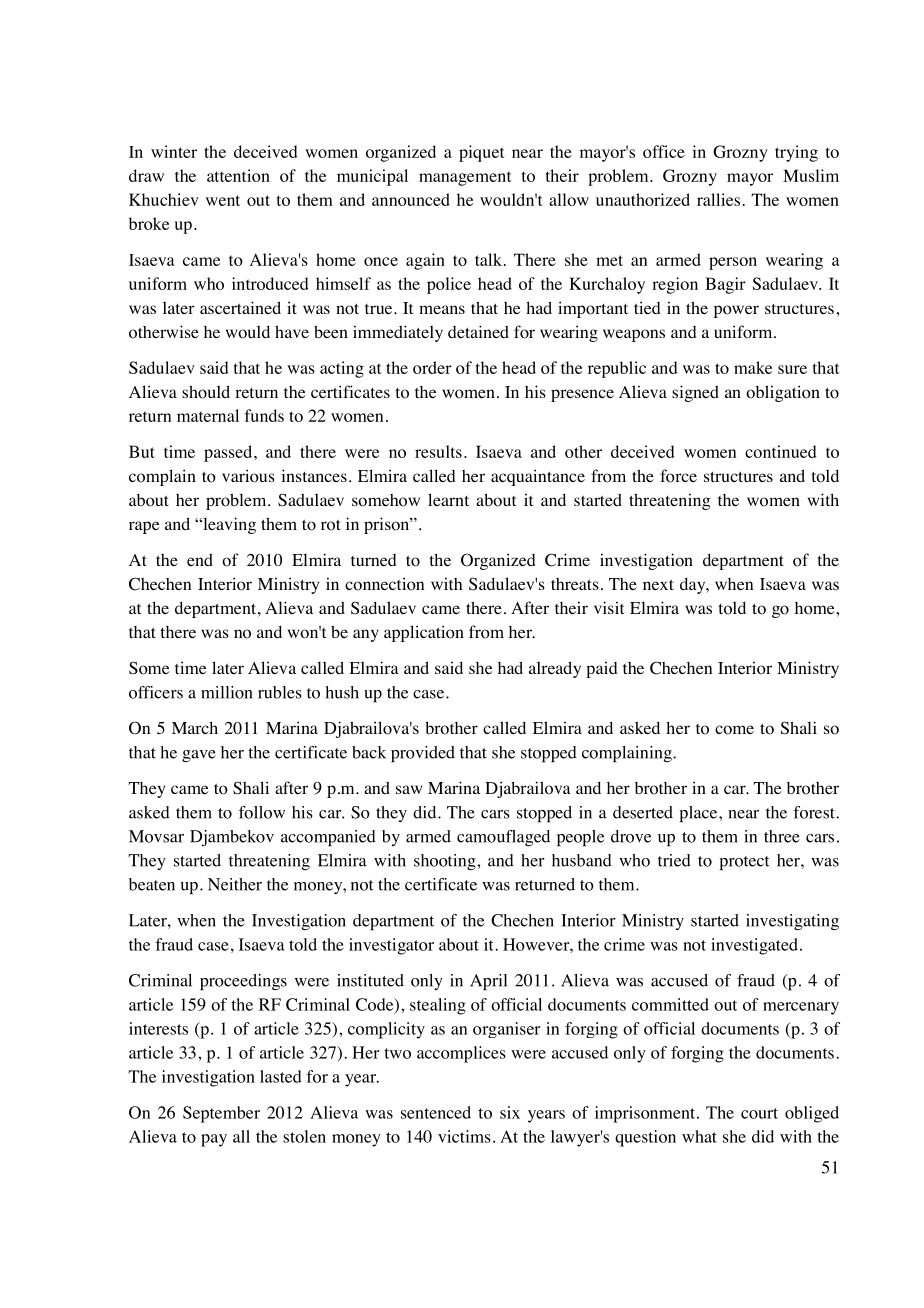  What do you see at coordinates (718, 199) in the page?
I see `rallies` at bounding box center [718, 199].
